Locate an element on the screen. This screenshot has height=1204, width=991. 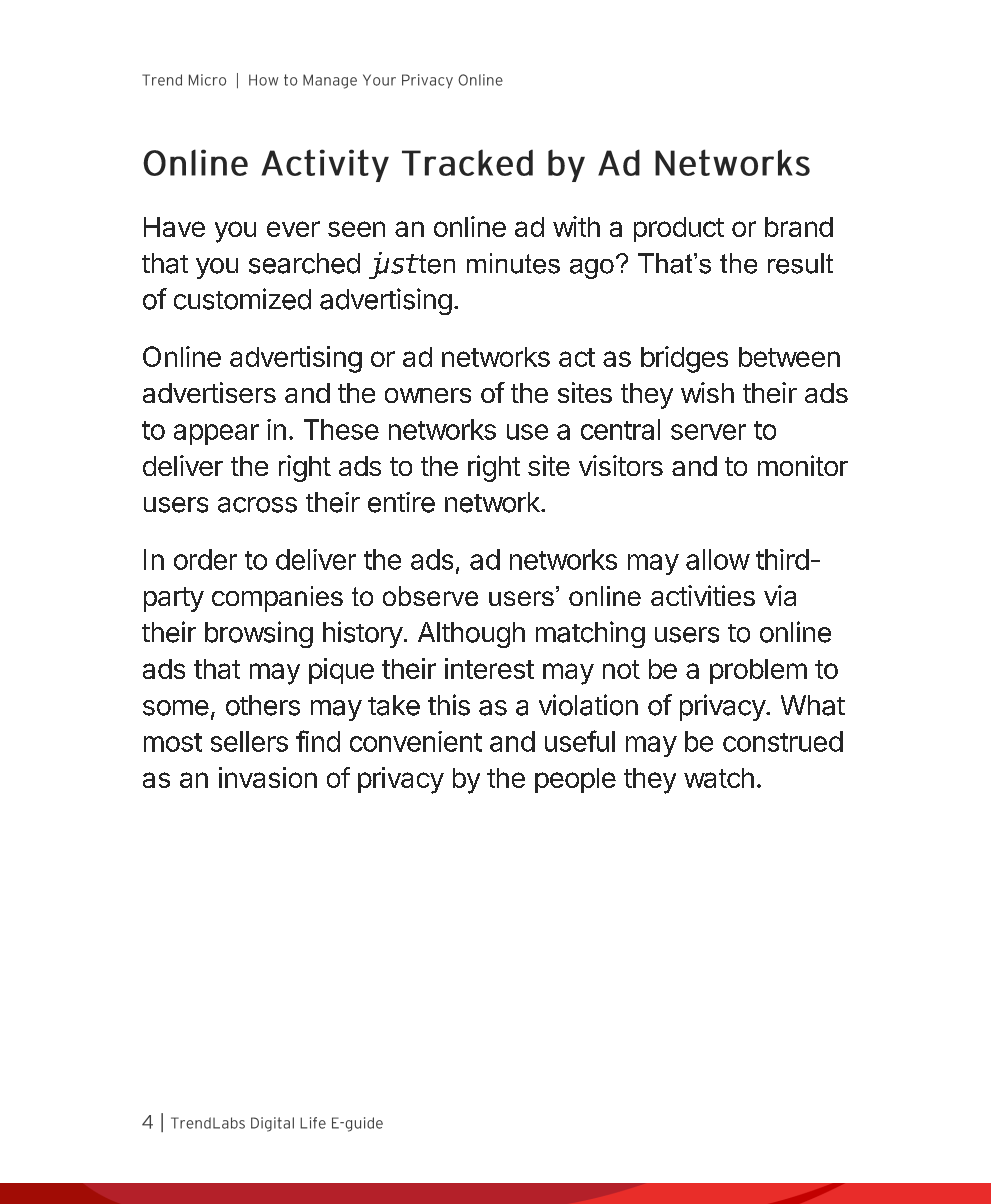
entire is located at coordinates (401, 502).
